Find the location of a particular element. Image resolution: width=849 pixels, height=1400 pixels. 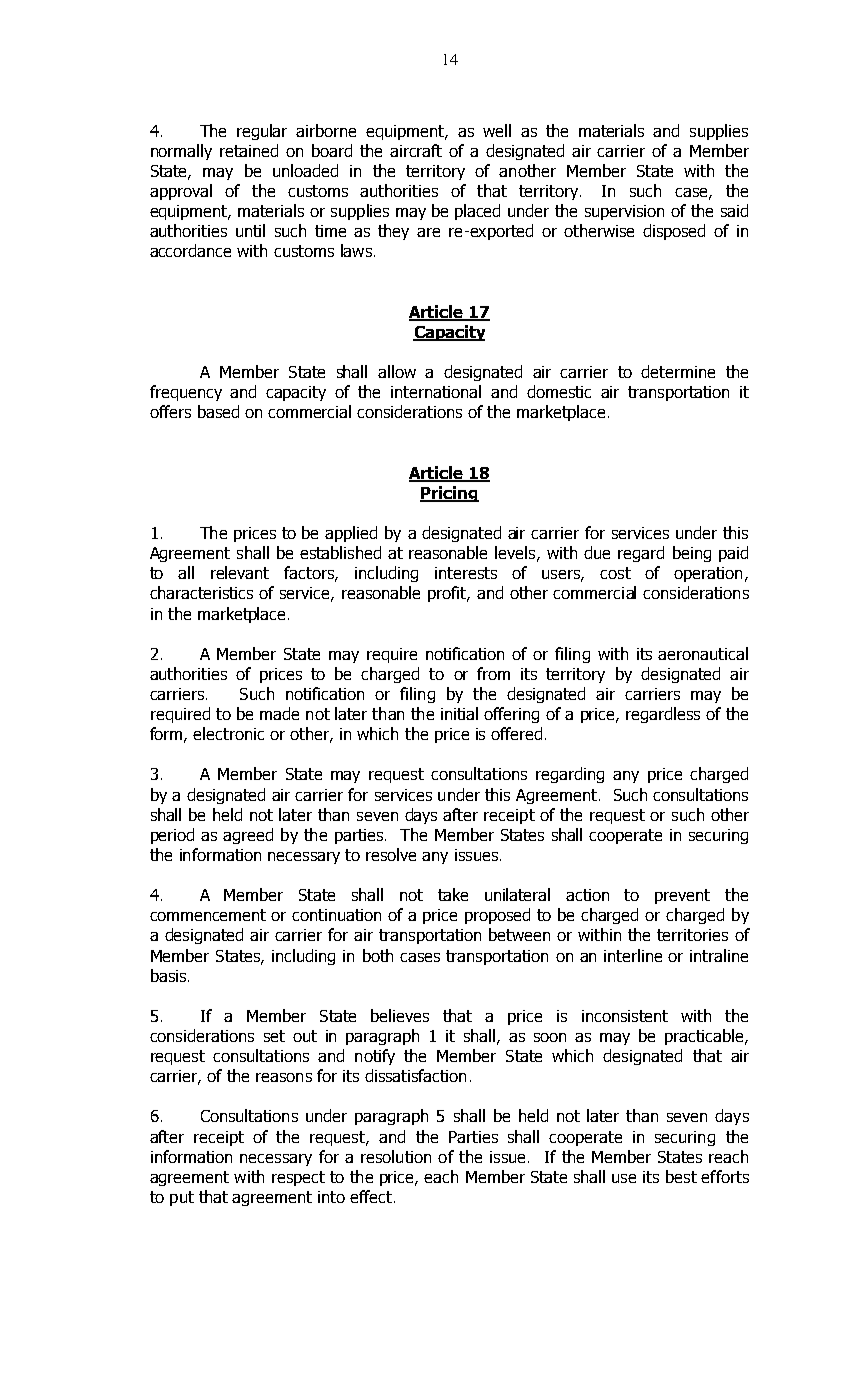

relevant is located at coordinates (240, 572).
